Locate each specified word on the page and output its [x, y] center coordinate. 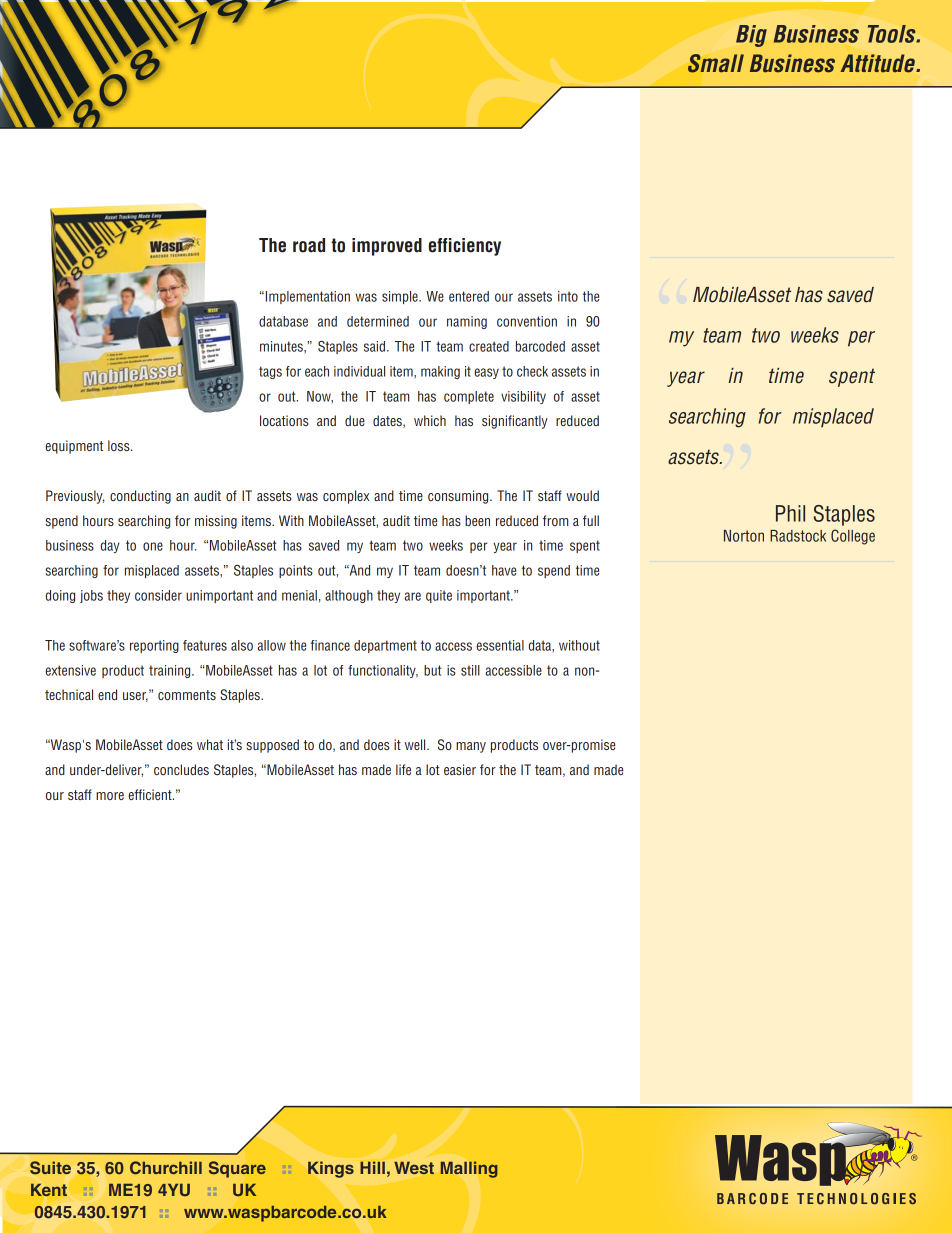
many [471, 747]
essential [500, 645]
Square [237, 1169]
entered [469, 296]
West [414, 1167]
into [568, 296]
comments [187, 695]
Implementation [308, 297]
